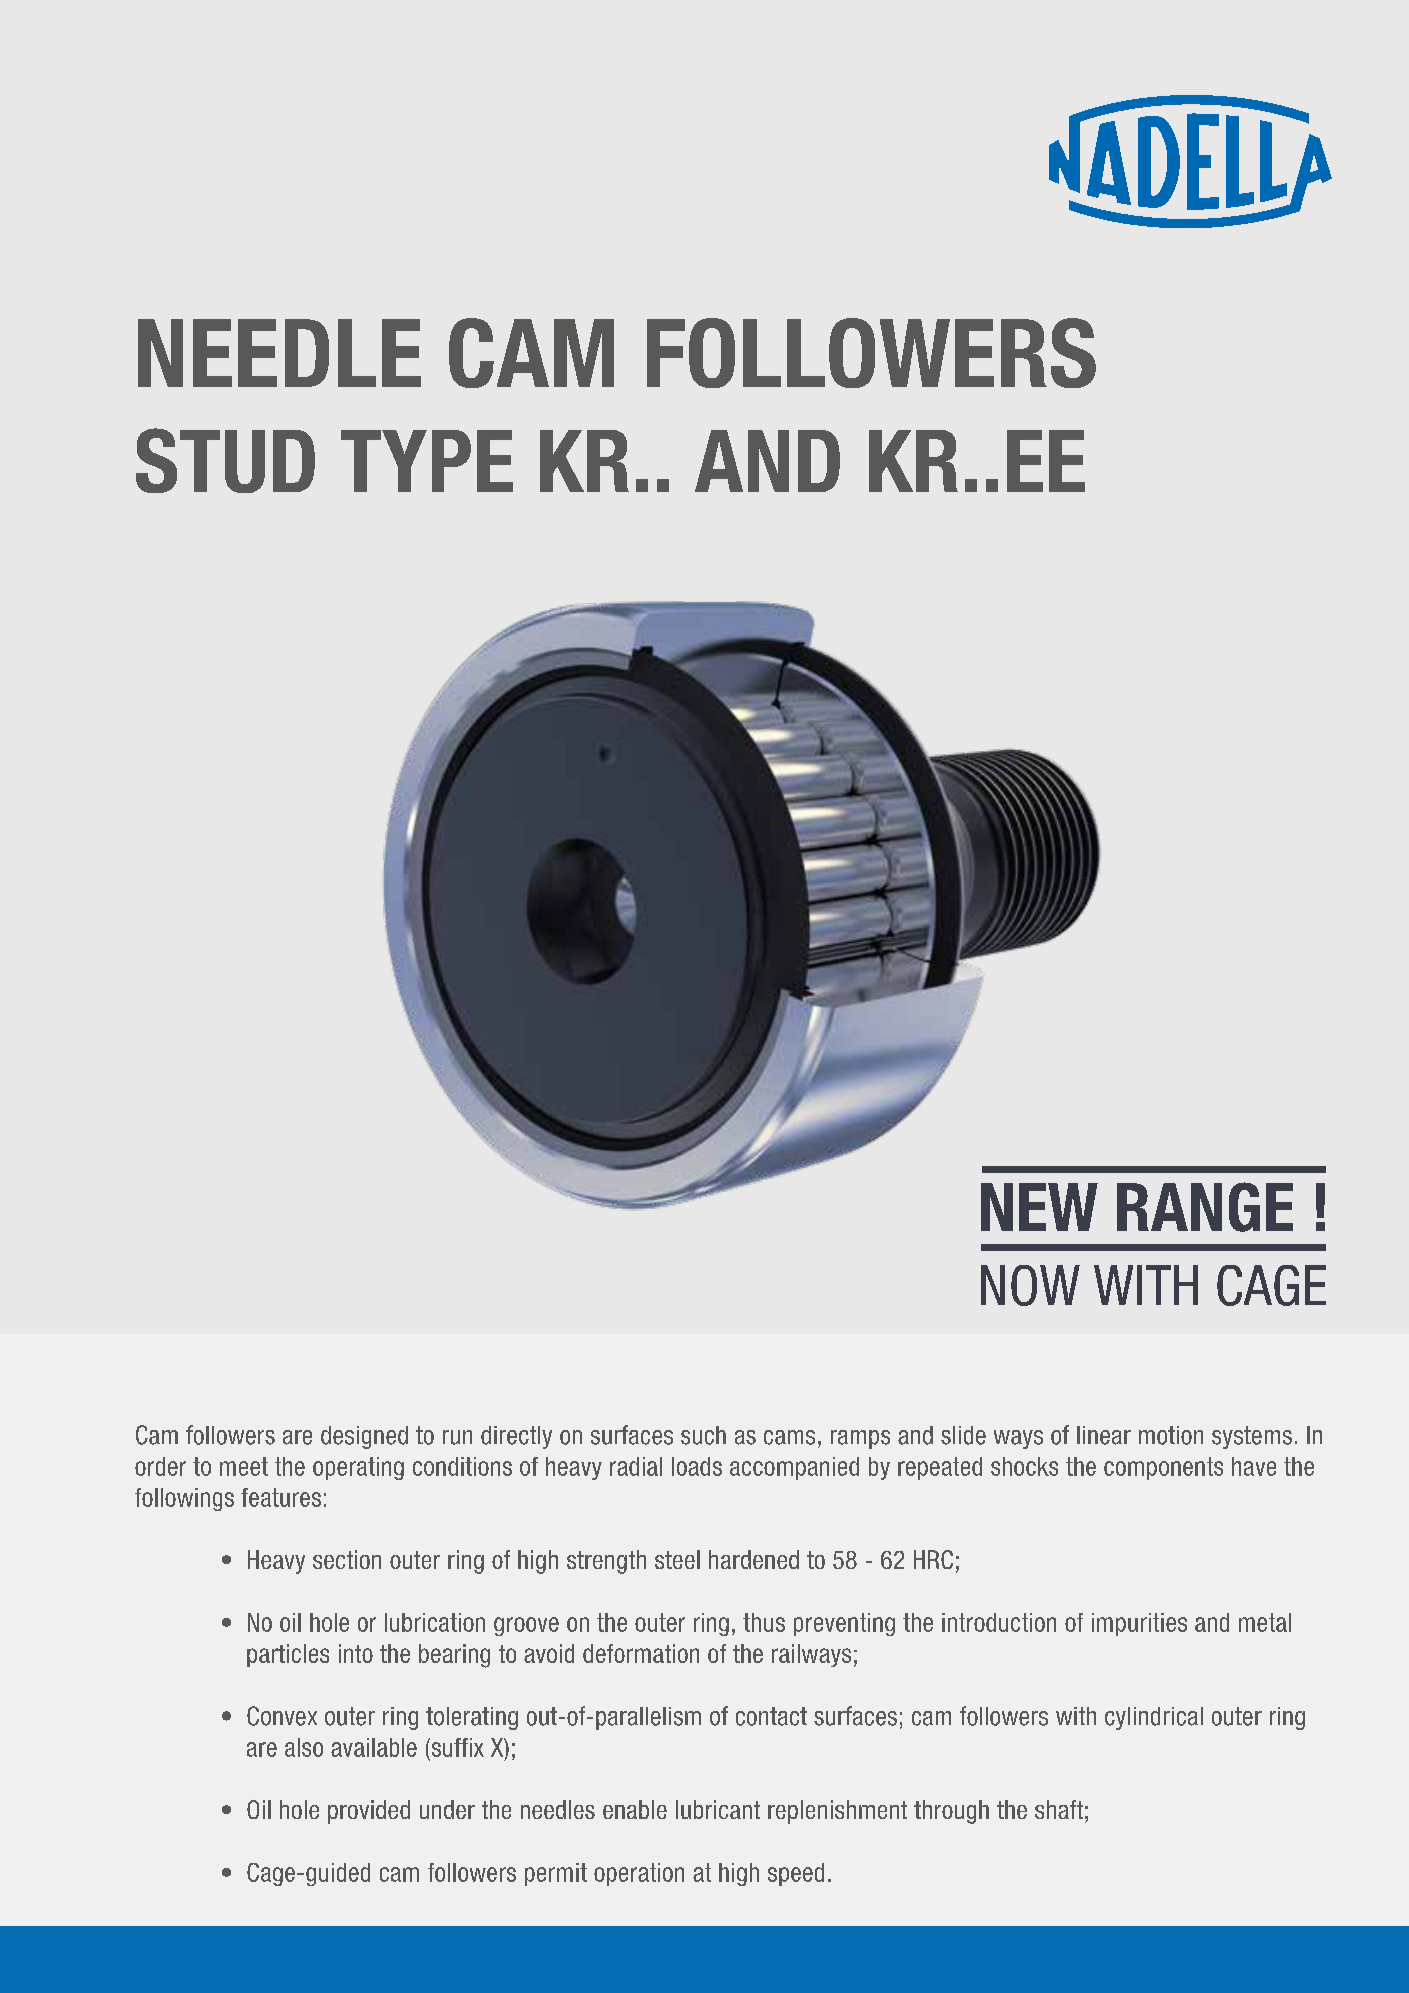 The width and height of the document is (1409, 1993). What do you see at coordinates (281, 1497) in the document?
I see `features` at bounding box center [281, 1497].
